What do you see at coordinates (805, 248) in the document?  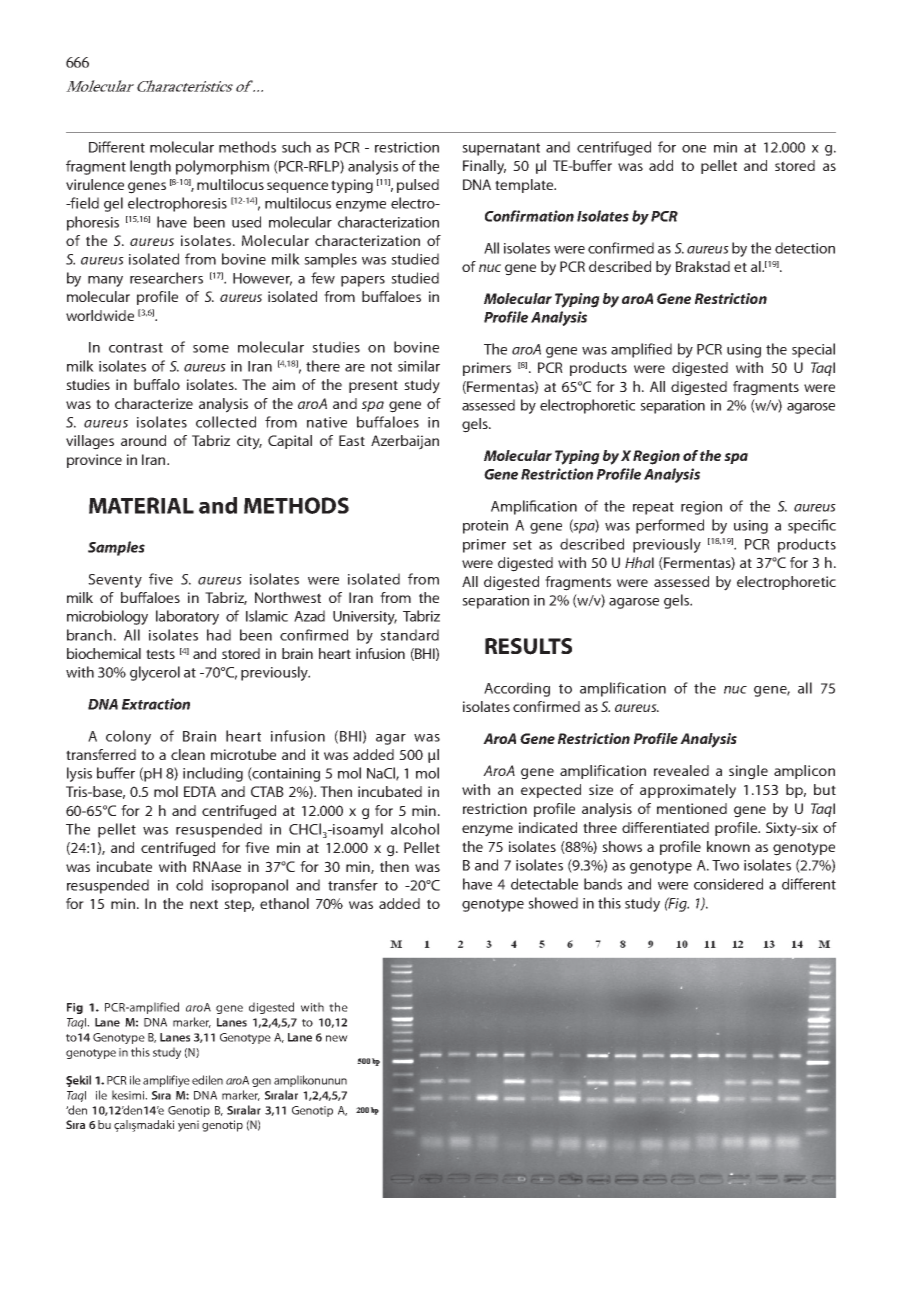 I see `detection` at bounding box center [805, 248].
